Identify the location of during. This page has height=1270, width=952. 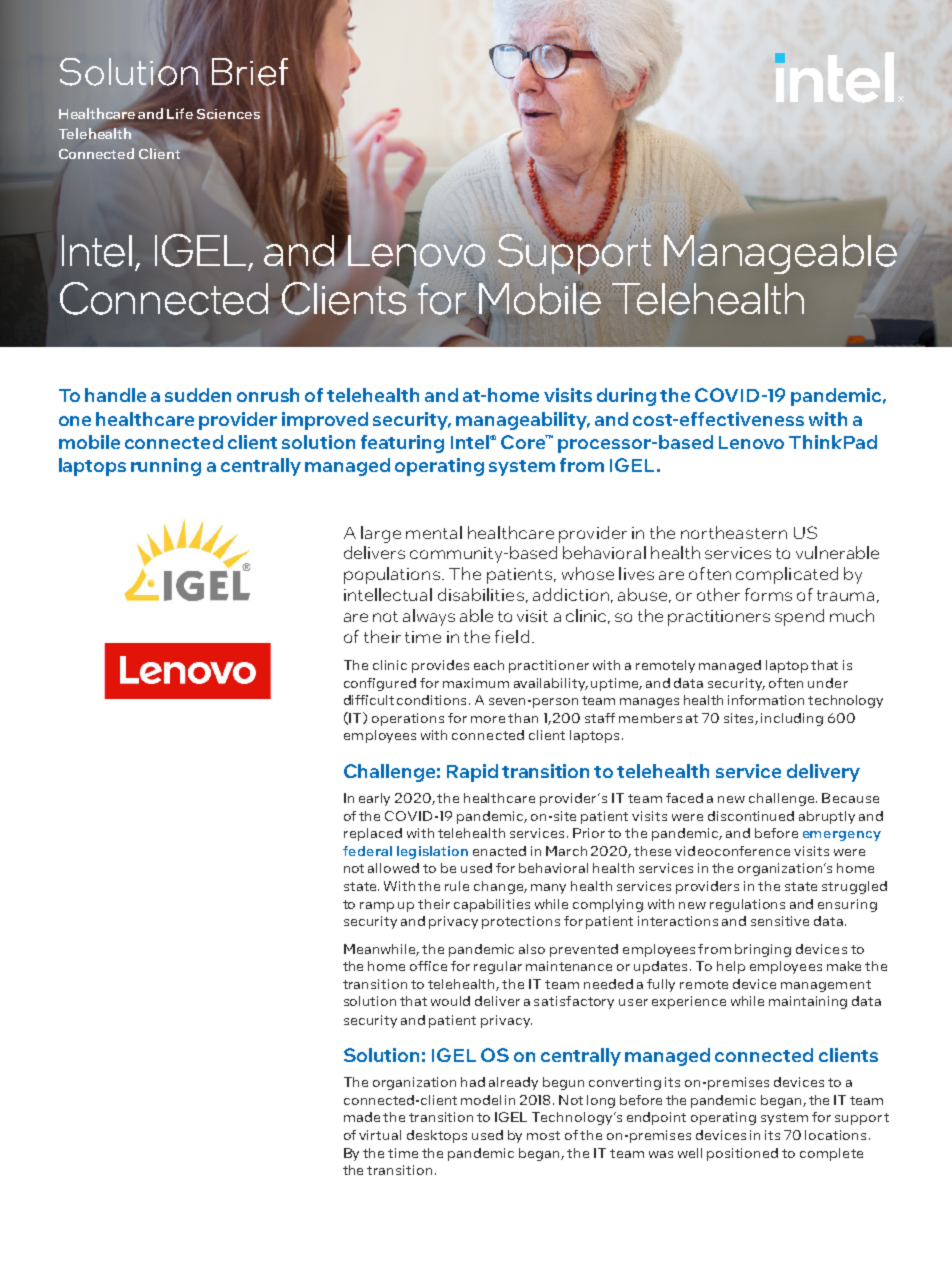
(626, 397).
